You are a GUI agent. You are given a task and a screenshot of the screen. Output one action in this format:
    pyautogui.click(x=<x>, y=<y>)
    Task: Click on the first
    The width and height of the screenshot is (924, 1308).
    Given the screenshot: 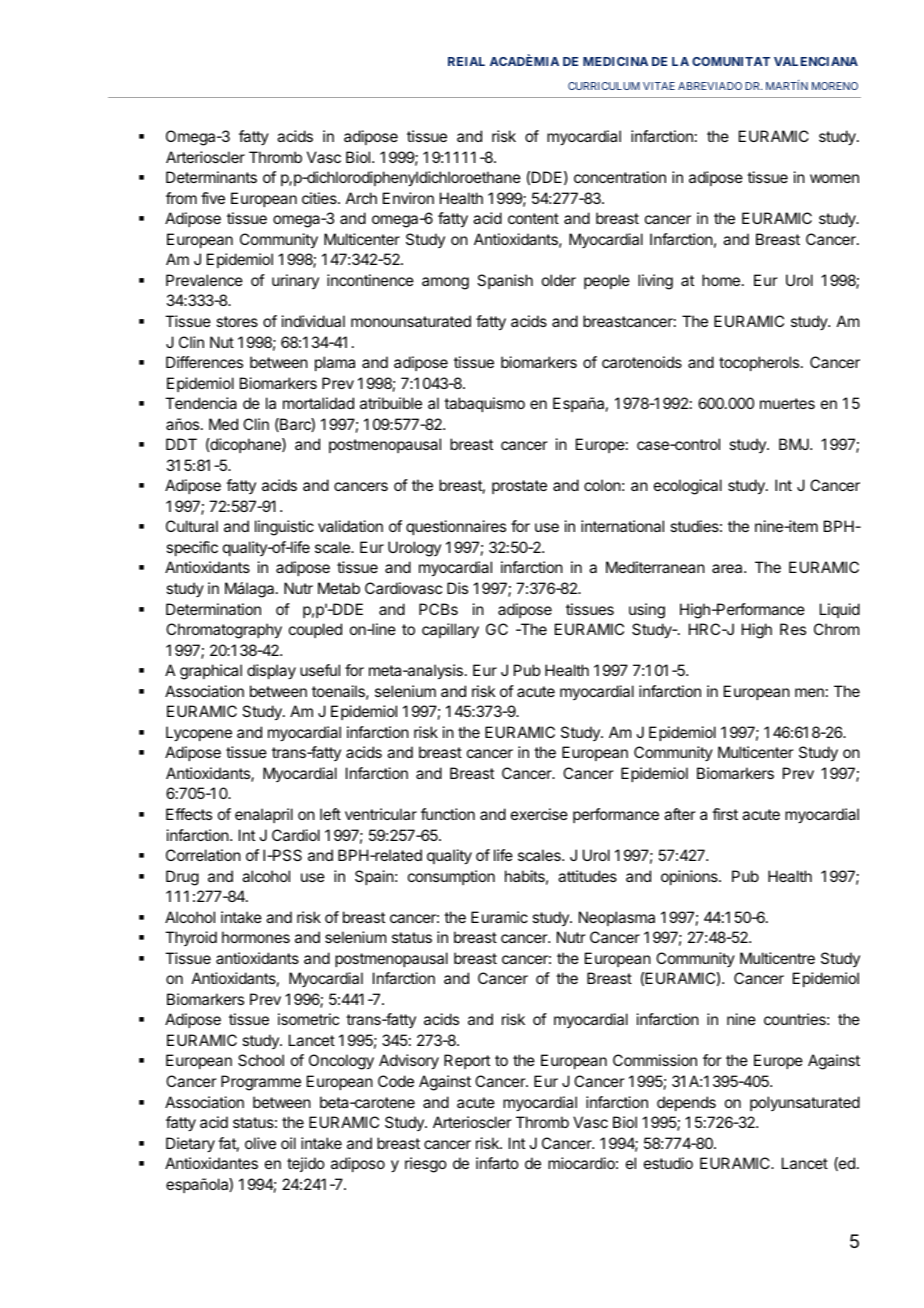 What is the action you would take?
    pyautogui.click(x=725, y=814)
